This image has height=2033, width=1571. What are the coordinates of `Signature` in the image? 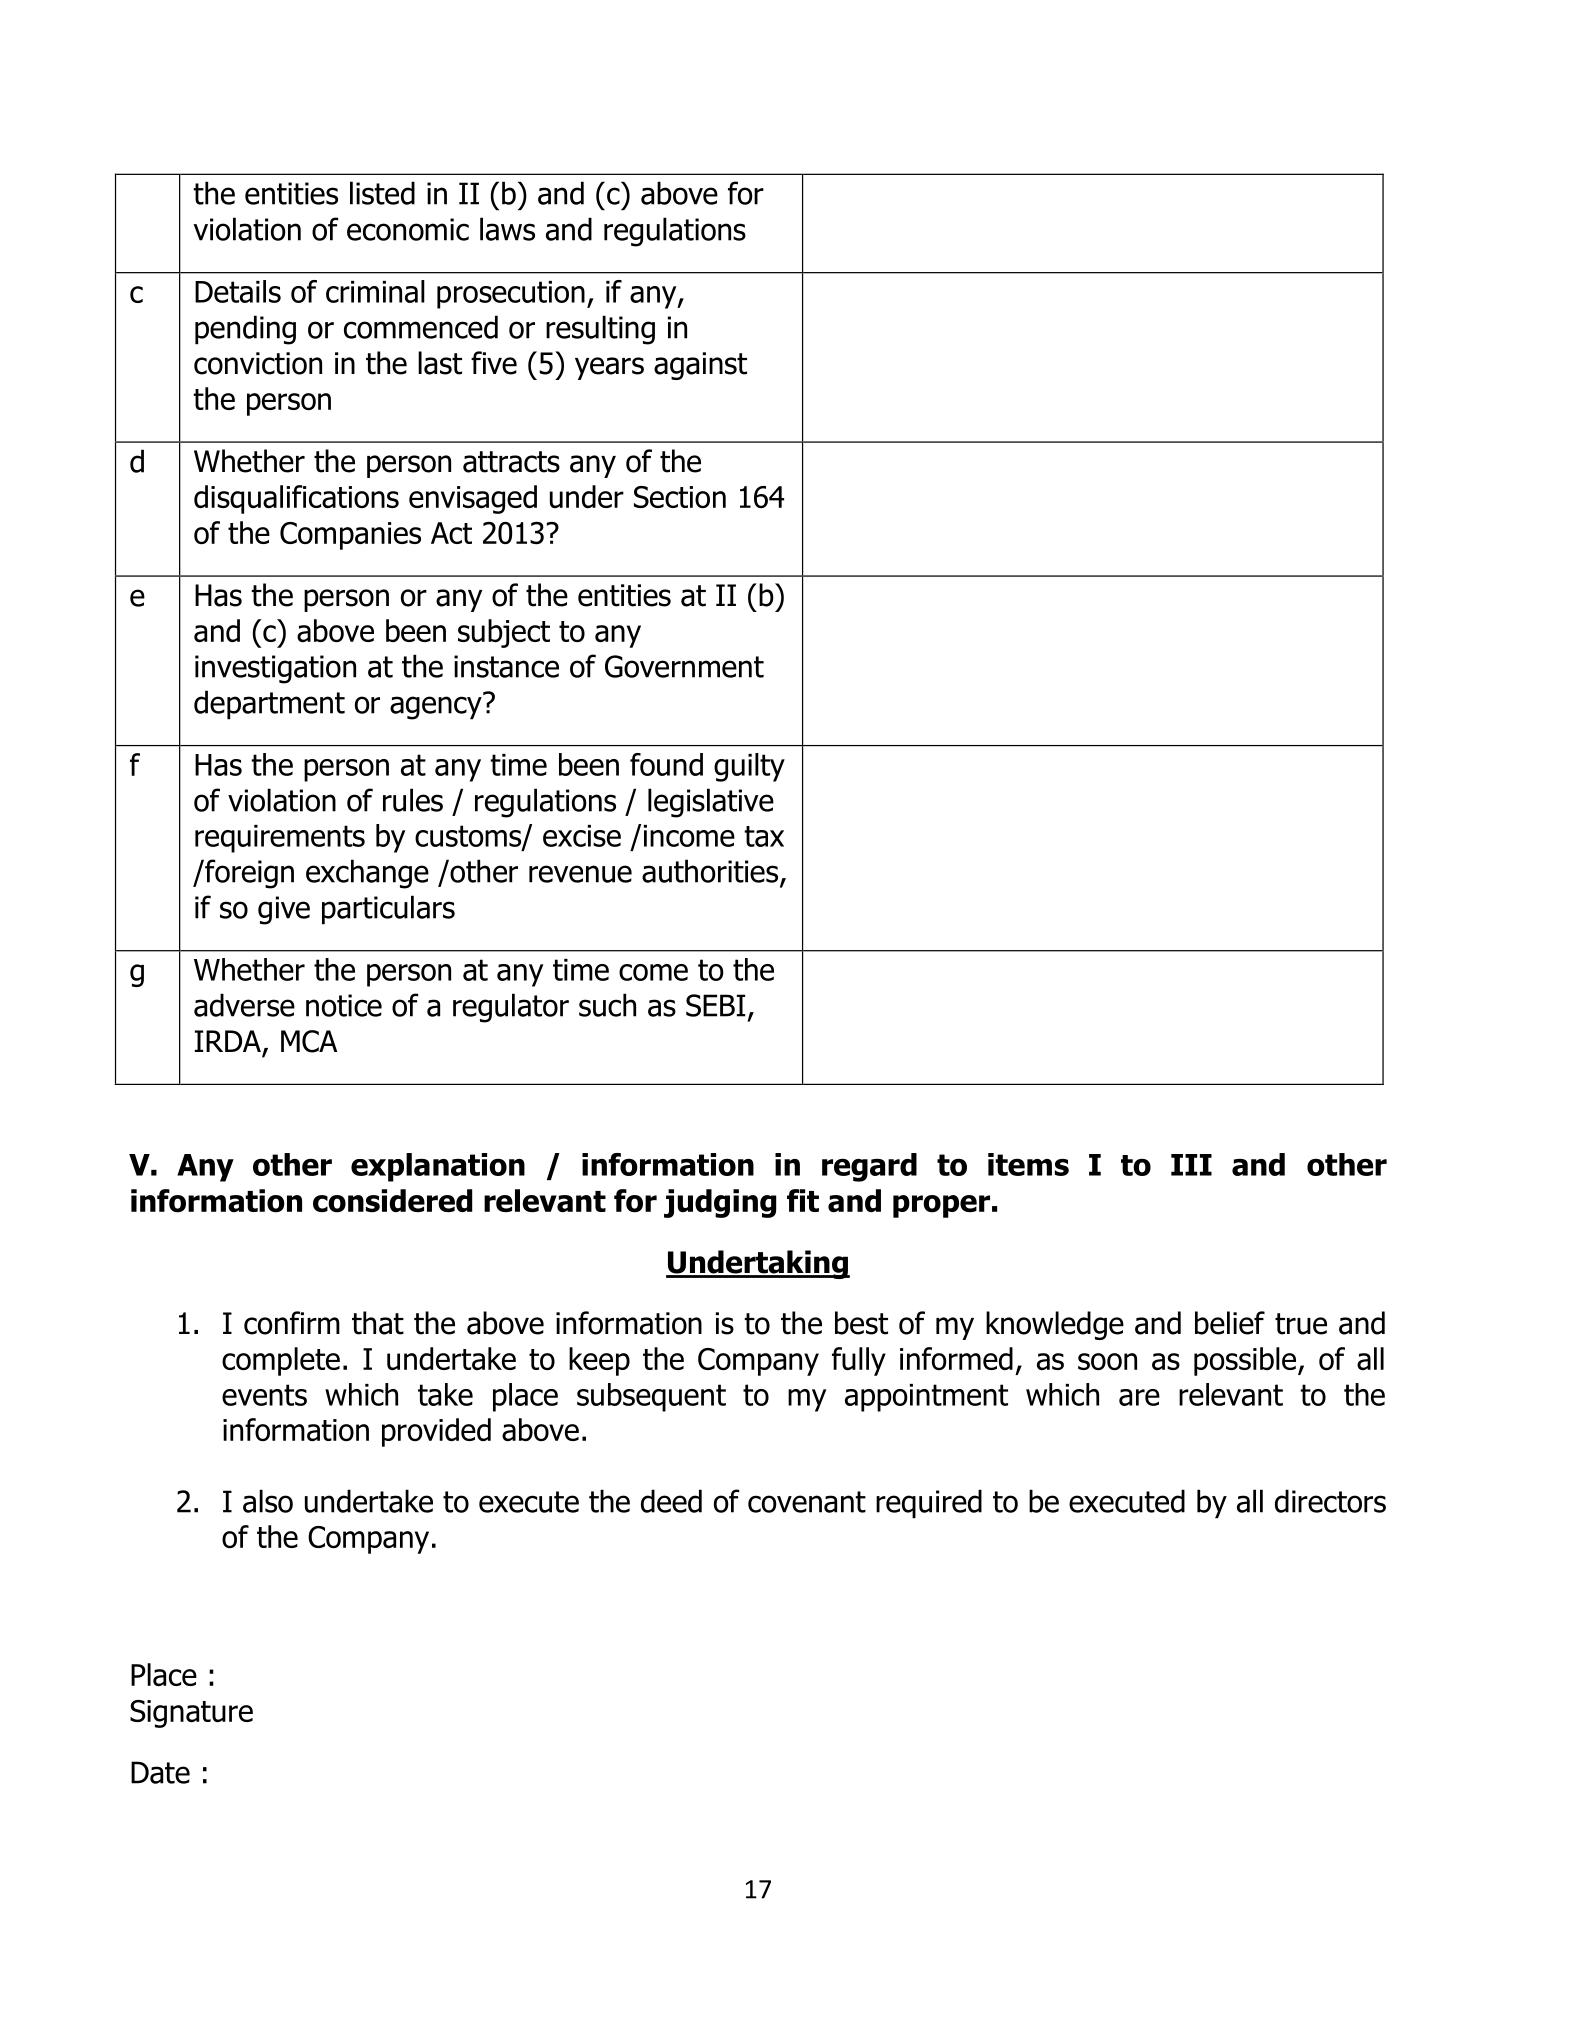 It's located at (191, 1714).
